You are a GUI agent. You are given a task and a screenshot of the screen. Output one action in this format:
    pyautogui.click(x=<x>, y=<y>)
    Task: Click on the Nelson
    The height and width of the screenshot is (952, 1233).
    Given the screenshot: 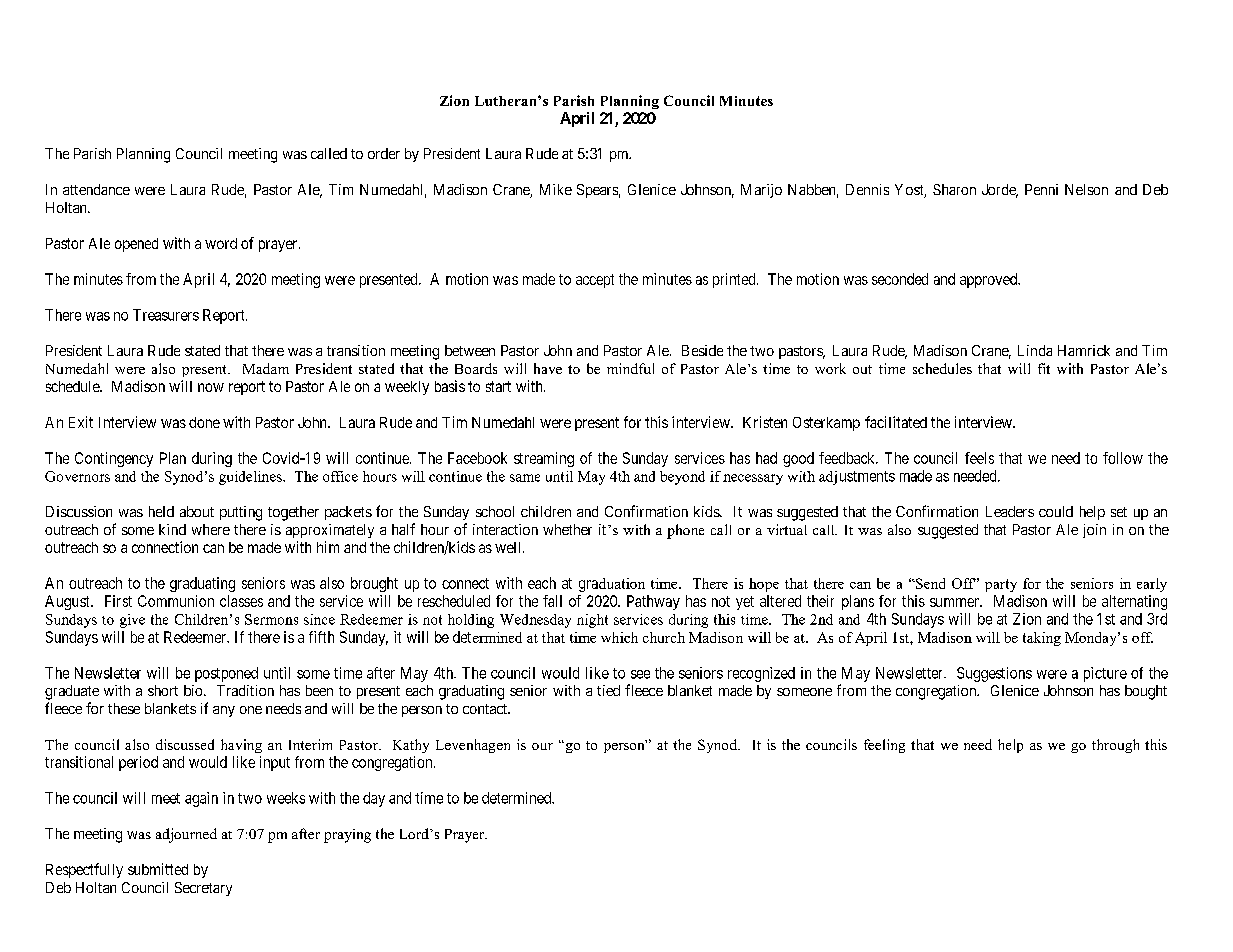 What is the action you would take?
    pyautogui.click(x=1086, y=189)
